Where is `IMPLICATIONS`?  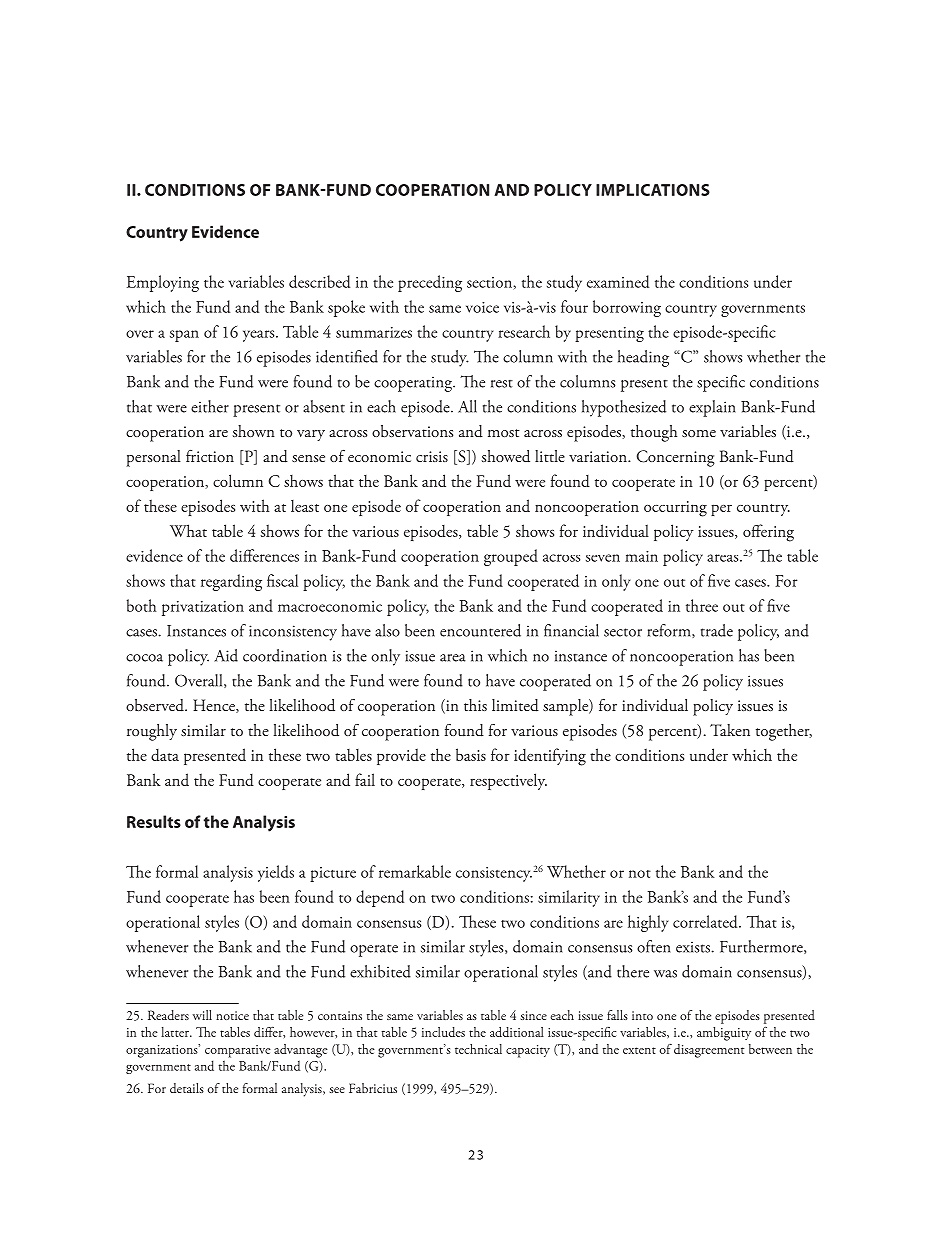
IMPLICATIONS is located at coordinates (653, 190).
